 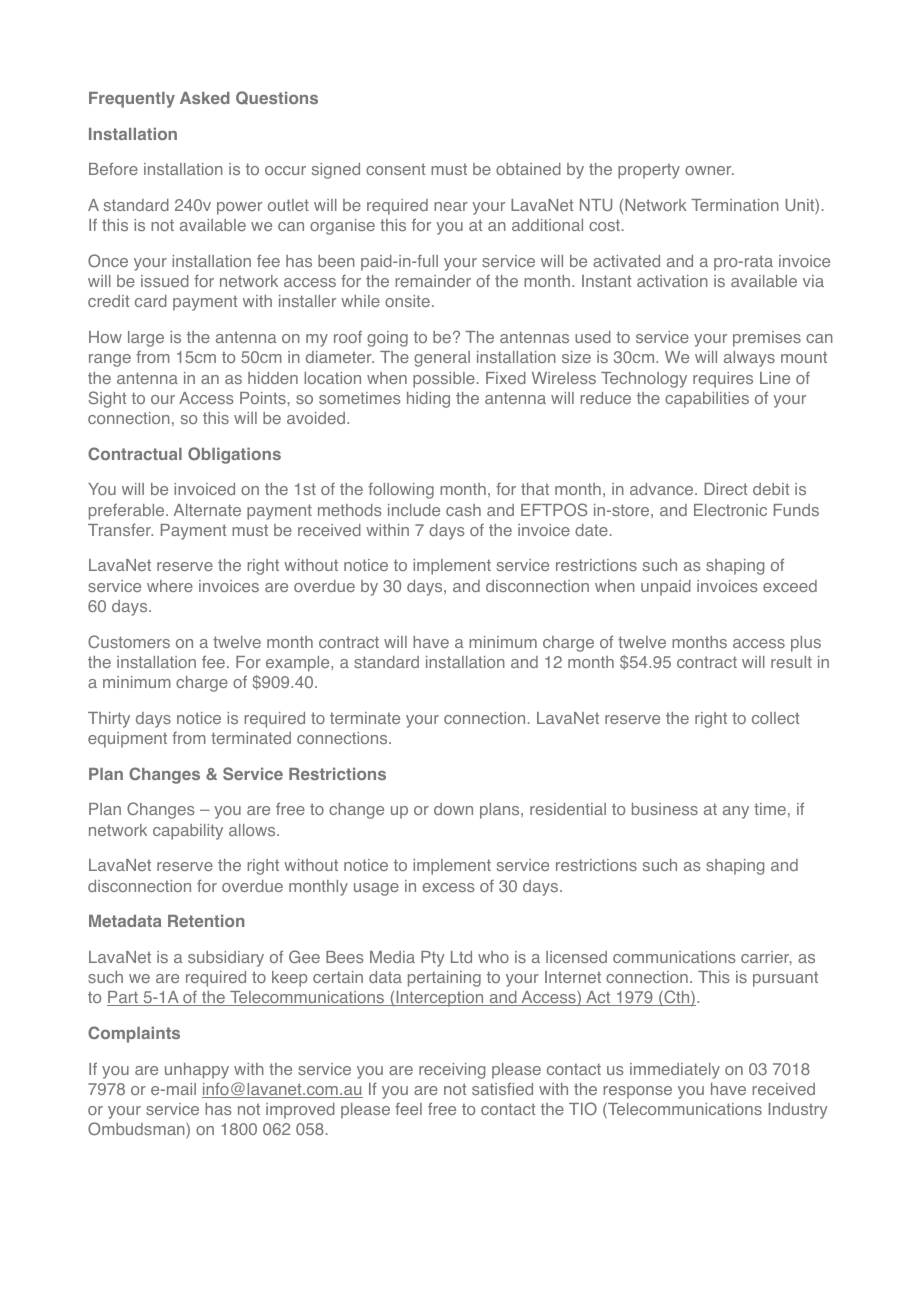 I want to click on unhappy, so click(x=197, y=1071).
